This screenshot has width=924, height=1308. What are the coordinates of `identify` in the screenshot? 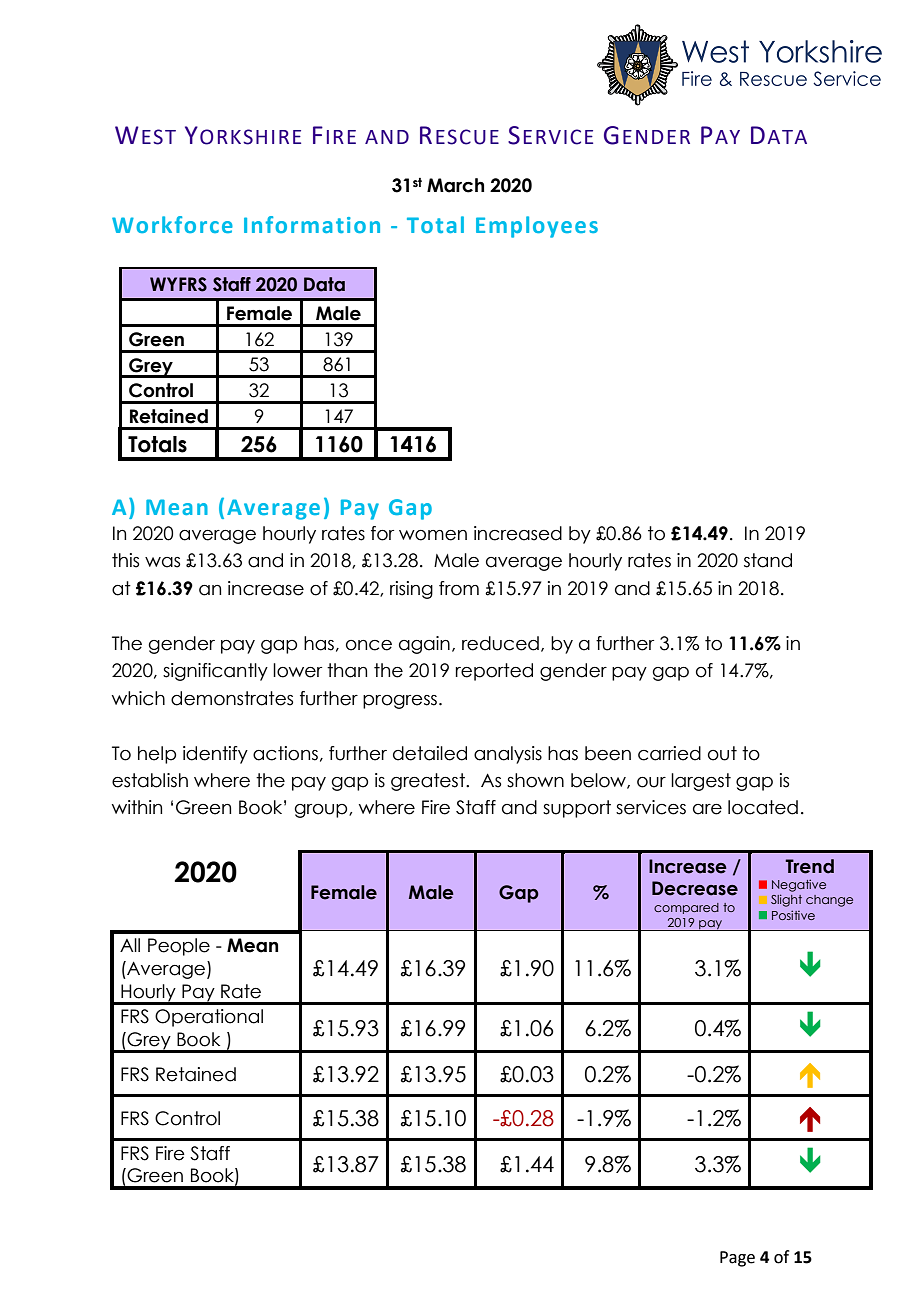 It's located at (215, 755).
